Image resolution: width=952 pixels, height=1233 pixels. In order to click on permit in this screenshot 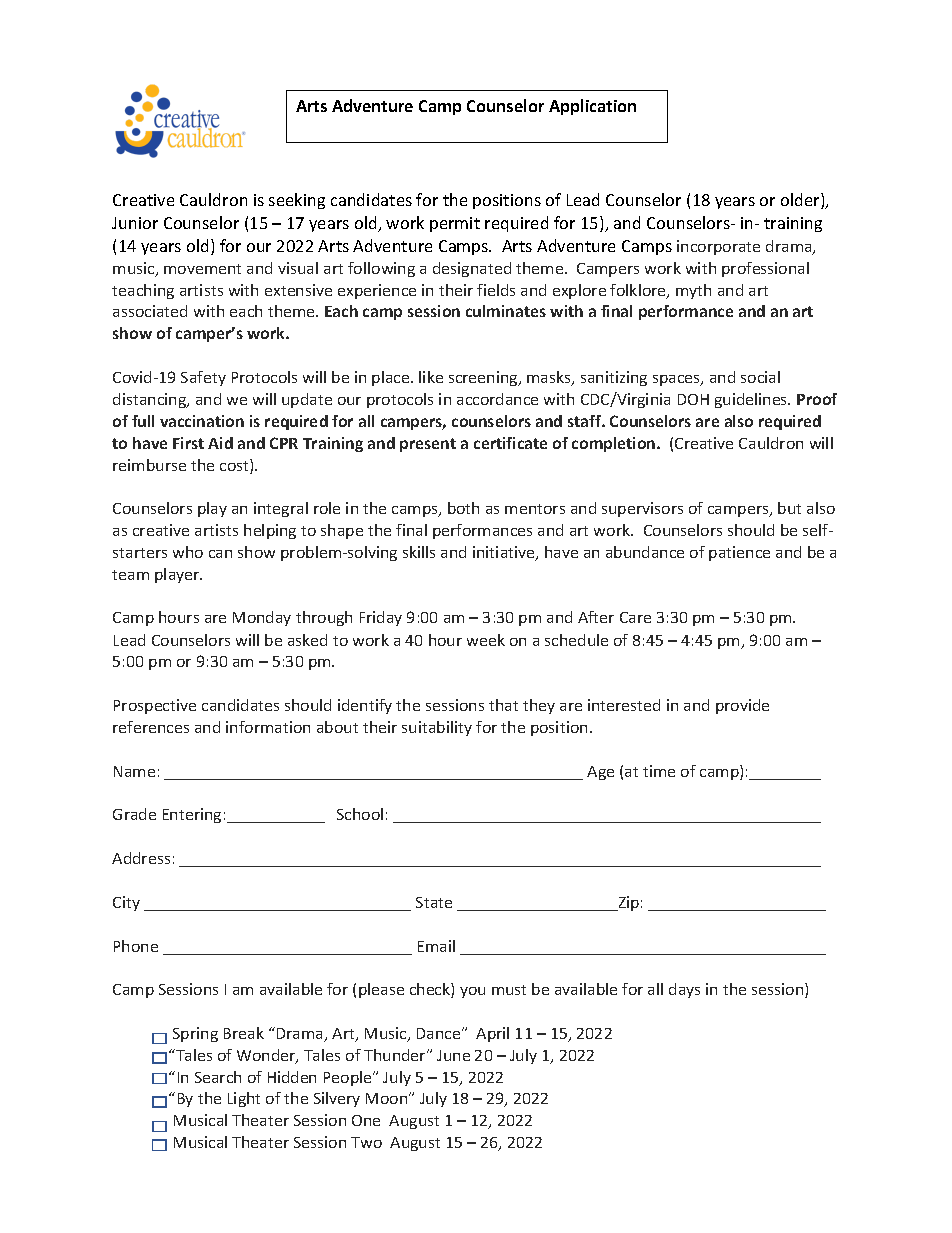, I will do `click(455, 224)`.
